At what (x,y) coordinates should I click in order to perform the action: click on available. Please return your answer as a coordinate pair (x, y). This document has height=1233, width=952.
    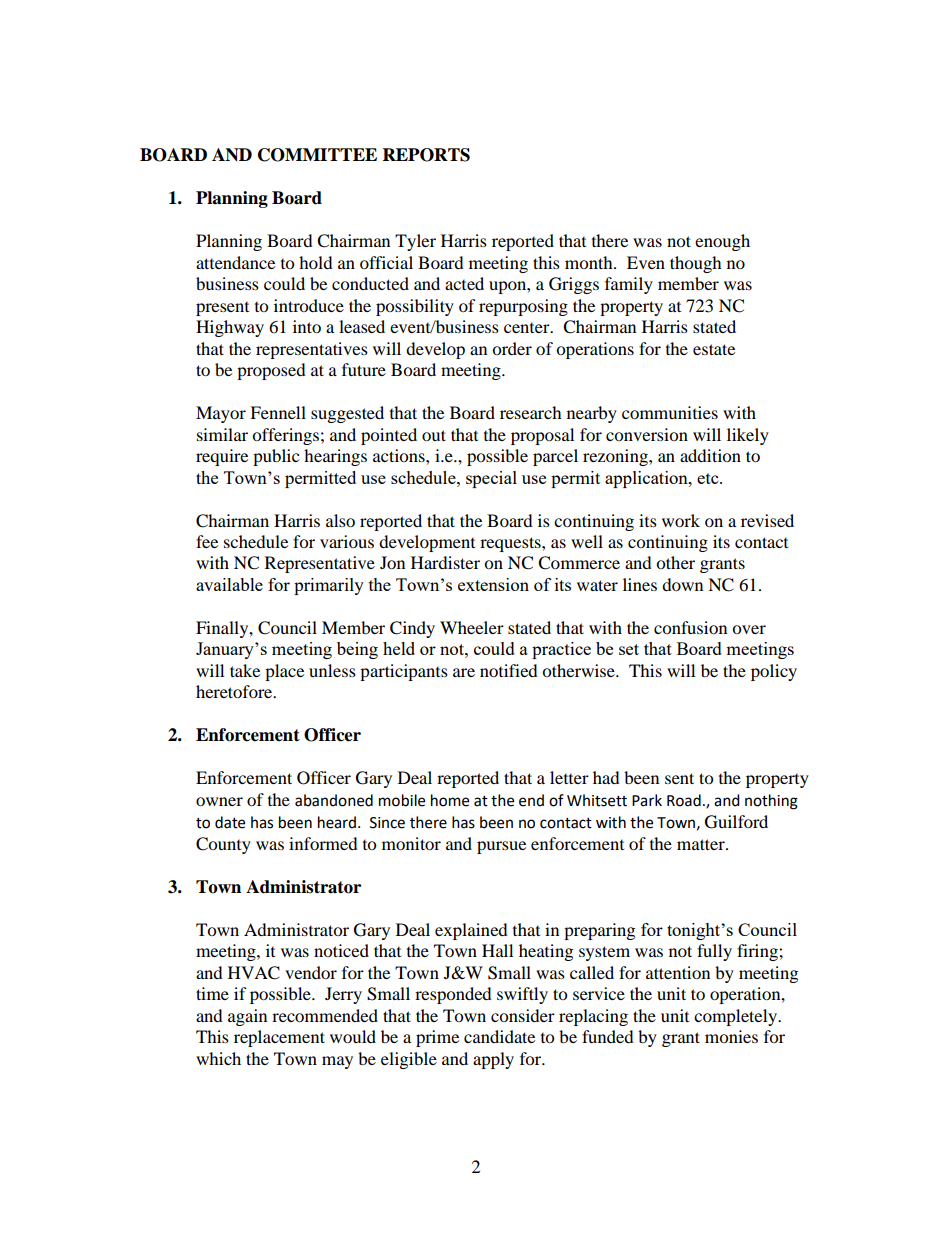
    Looking at the image, I should click on (229, 584).
